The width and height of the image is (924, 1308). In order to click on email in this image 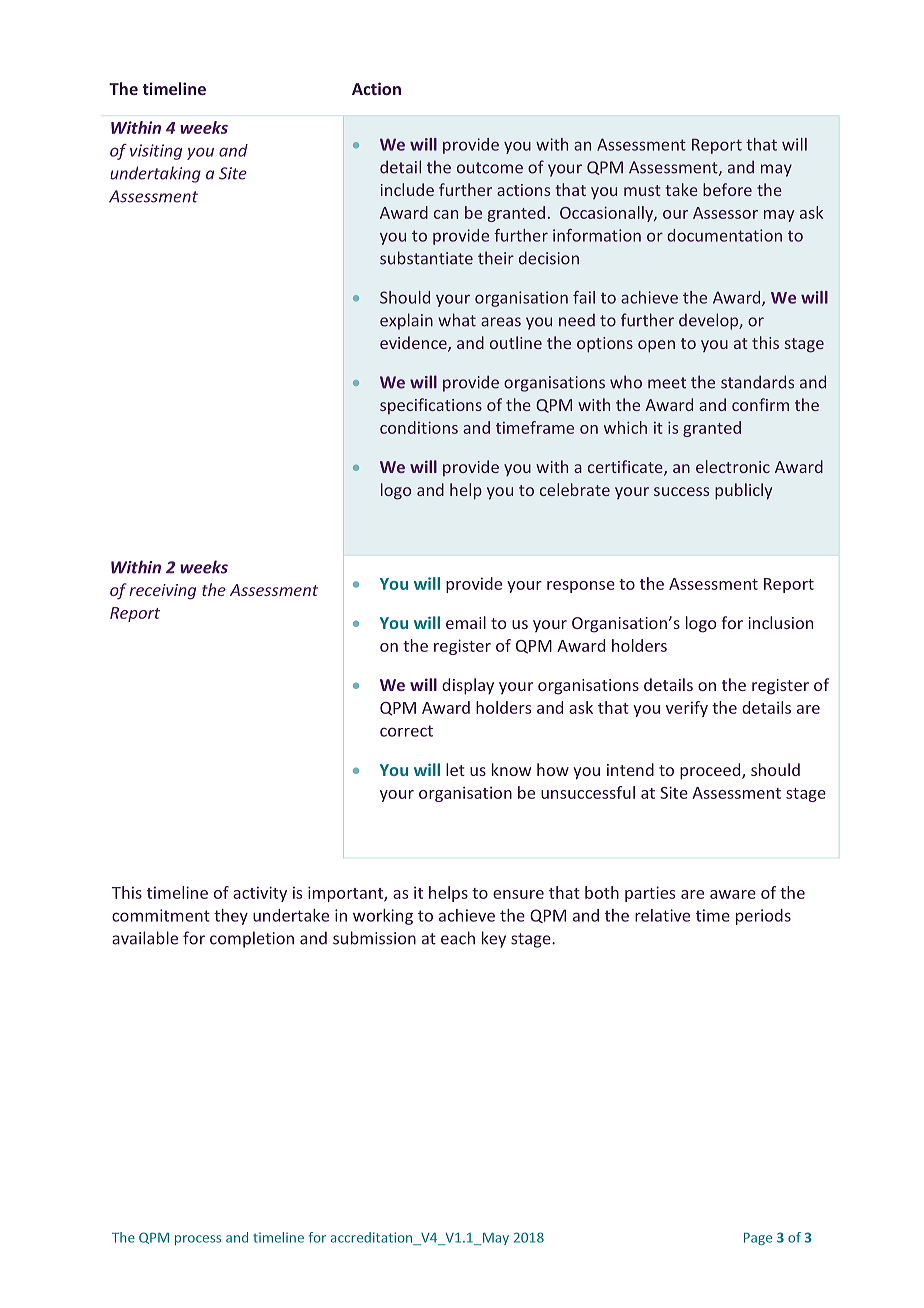, I will do `click(466, 622)`.
